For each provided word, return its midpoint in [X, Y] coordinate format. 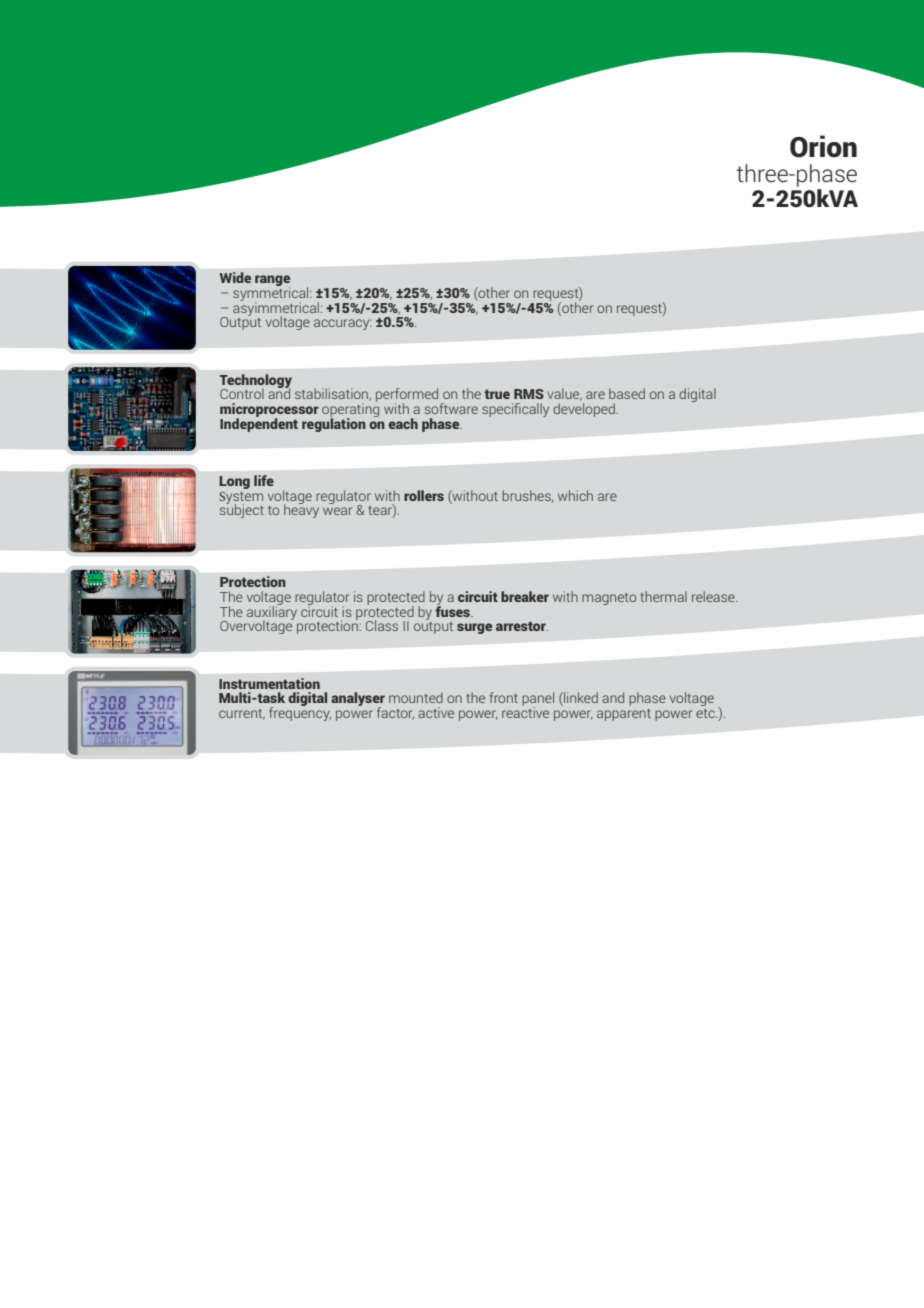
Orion [823, 146]
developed [585, 410]
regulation [334, 424]
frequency [300, 713]
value [564, 394]
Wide [235, 277]
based [627, 393]
